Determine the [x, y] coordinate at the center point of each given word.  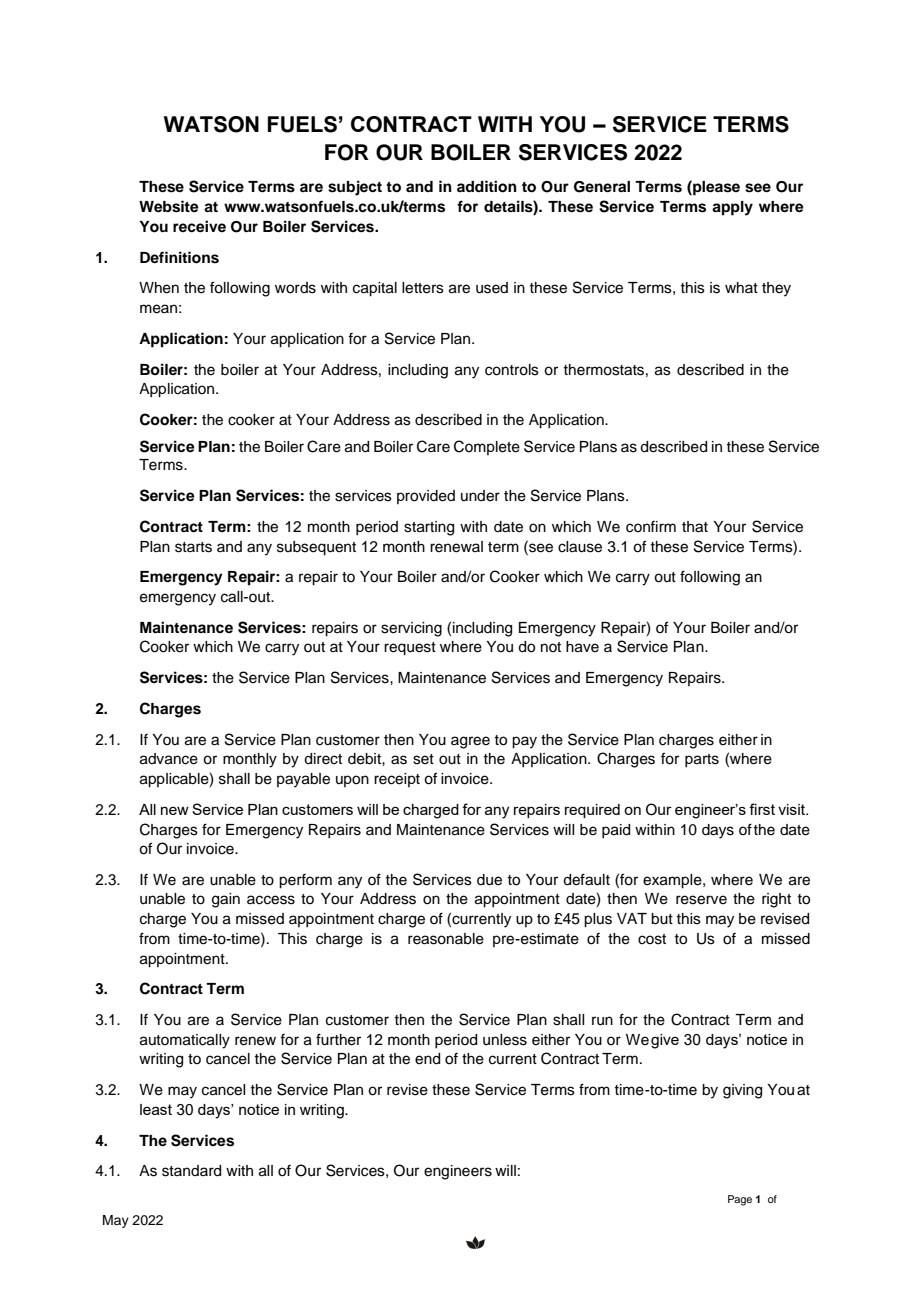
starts [193, 547]
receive [199, 226]
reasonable [446, 939]
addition [487, 186]
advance [169, 759]
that [695, 527]
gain [226, 900]
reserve [701, 900]
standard [191, 1171]
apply [732, 208]
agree [470, 742]
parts [702, 760]
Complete [487, 447]
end [427, 1059]
